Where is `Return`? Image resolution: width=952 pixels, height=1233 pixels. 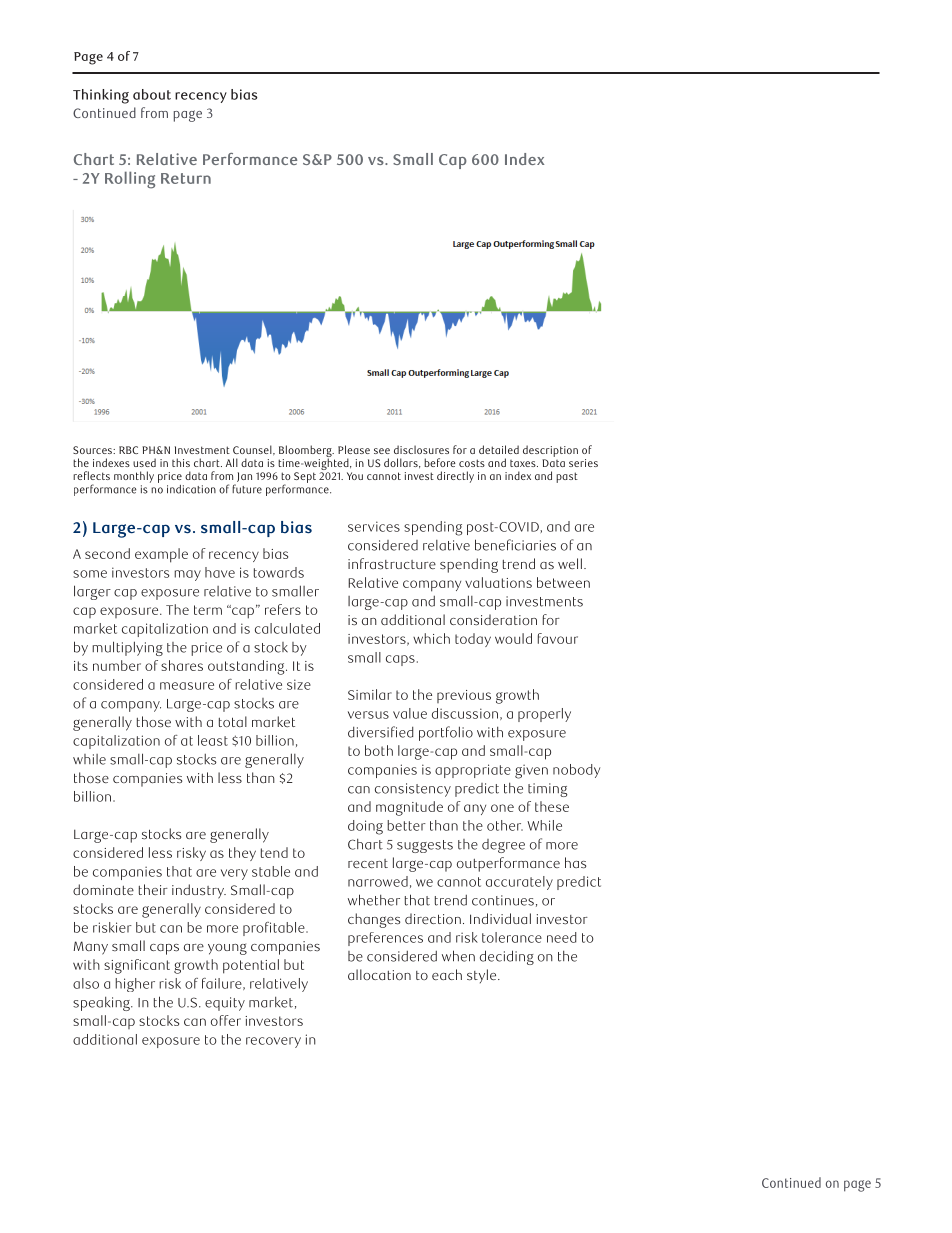 Return is located at coordinates (186, 178).
